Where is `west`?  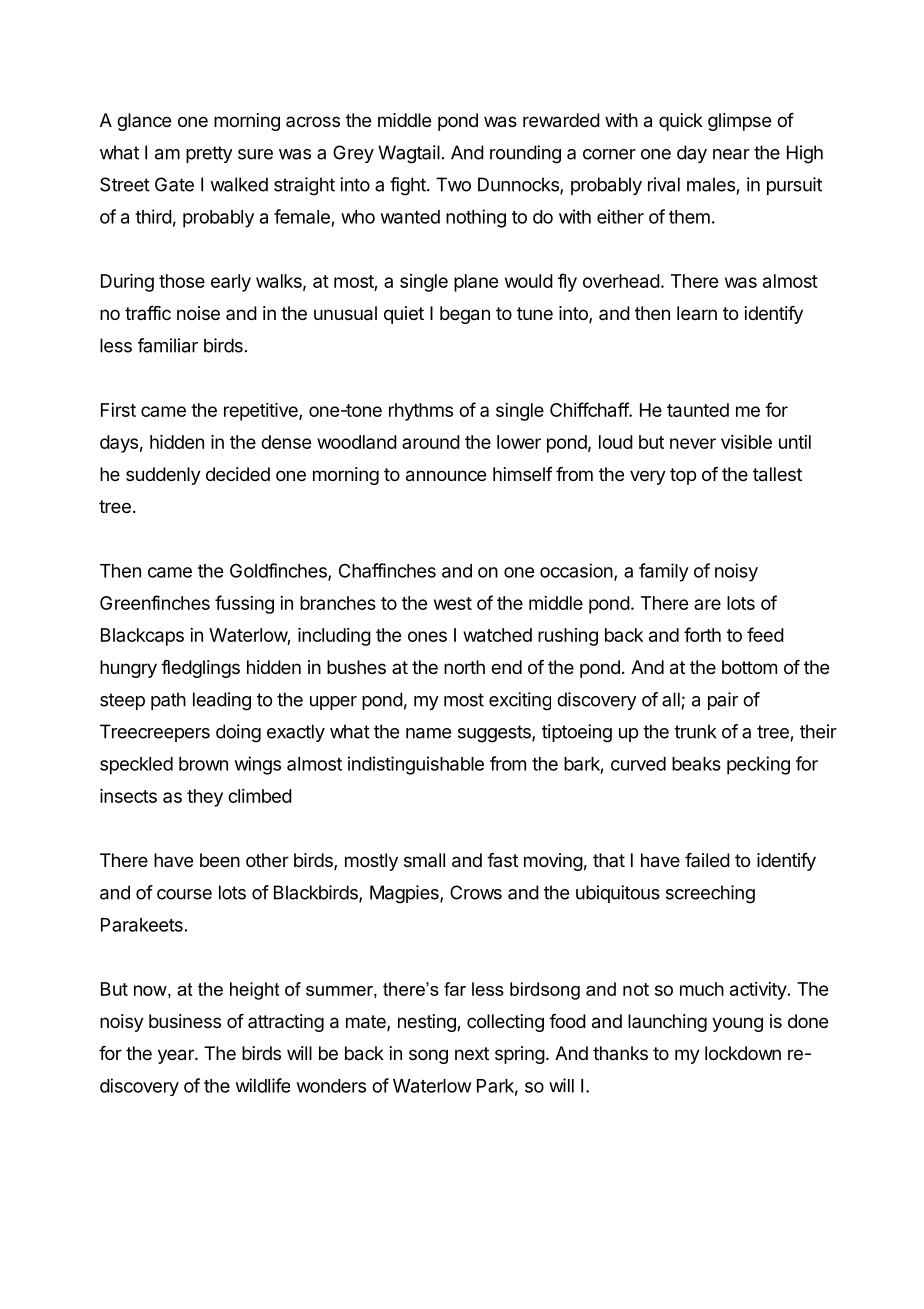 west is located at coordinates (453, 603).
